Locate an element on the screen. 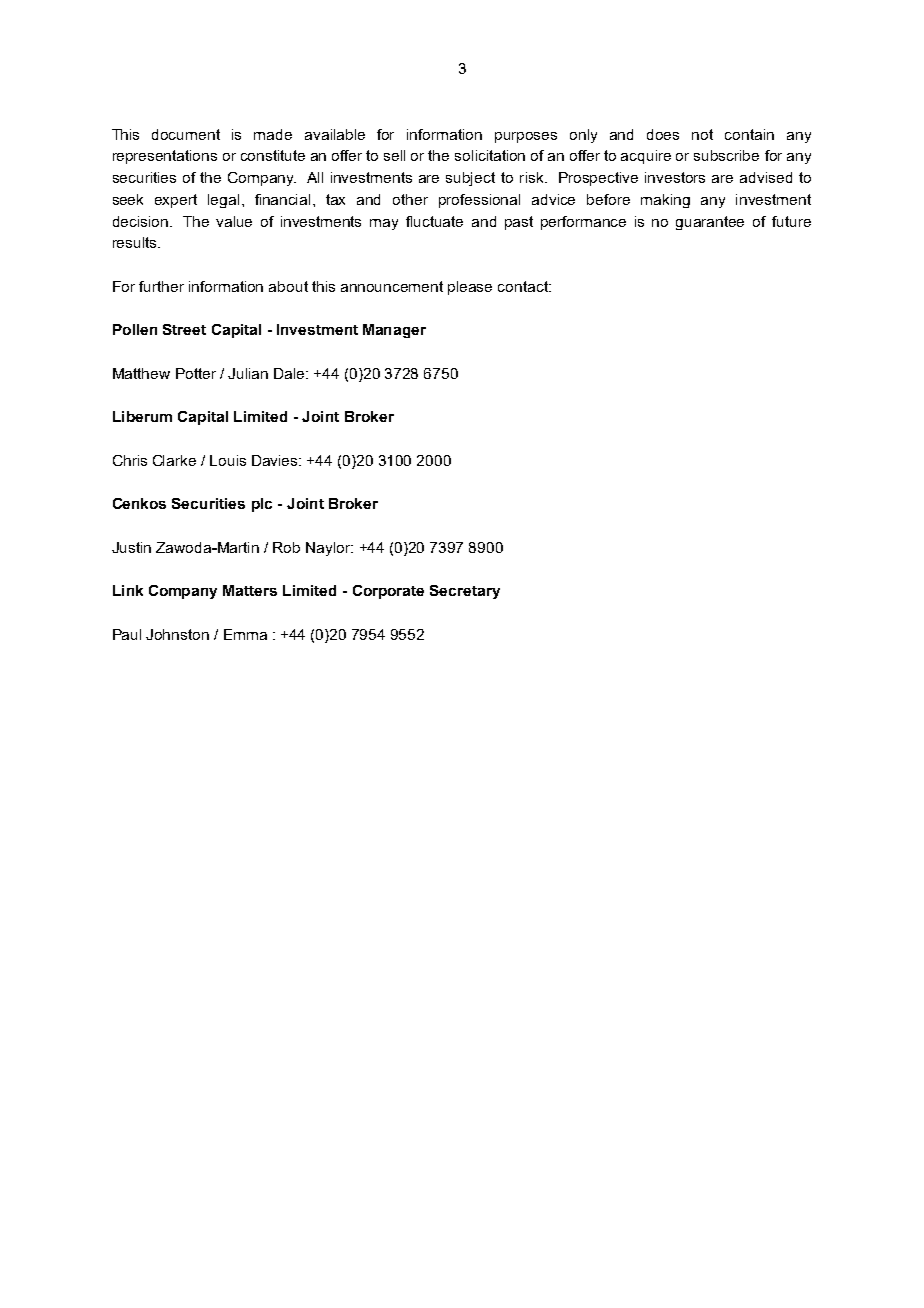 This screenshot has width=924, height=1308. subscribe is located at coordinates (726, 155).
